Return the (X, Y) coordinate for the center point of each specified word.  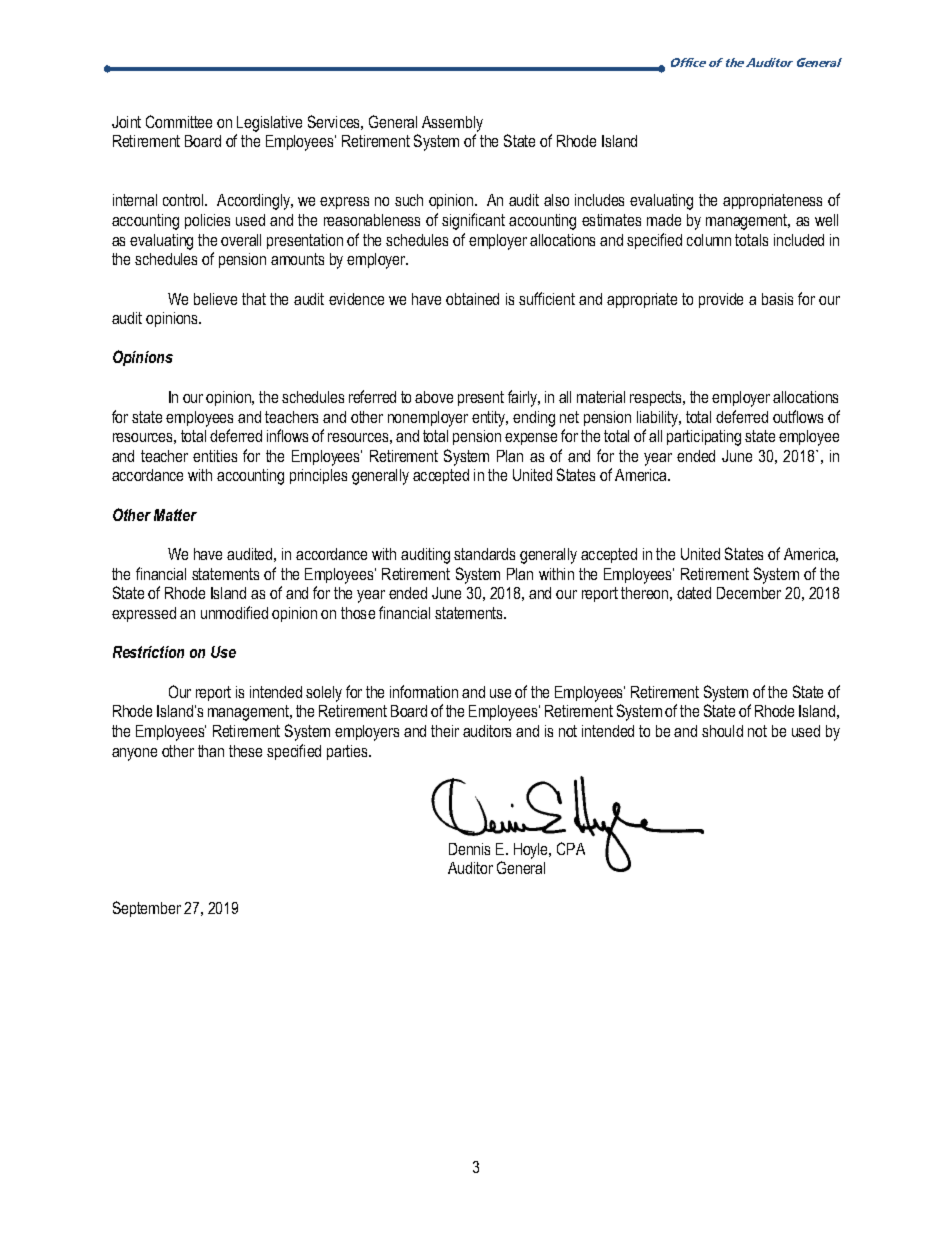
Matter (175, 515)
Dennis (469, 849)
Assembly (452, 124)
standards (484, 554)
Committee (179, 121)
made (664, 220)
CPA (571, 848)
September (147, 909)
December (749, 593)
